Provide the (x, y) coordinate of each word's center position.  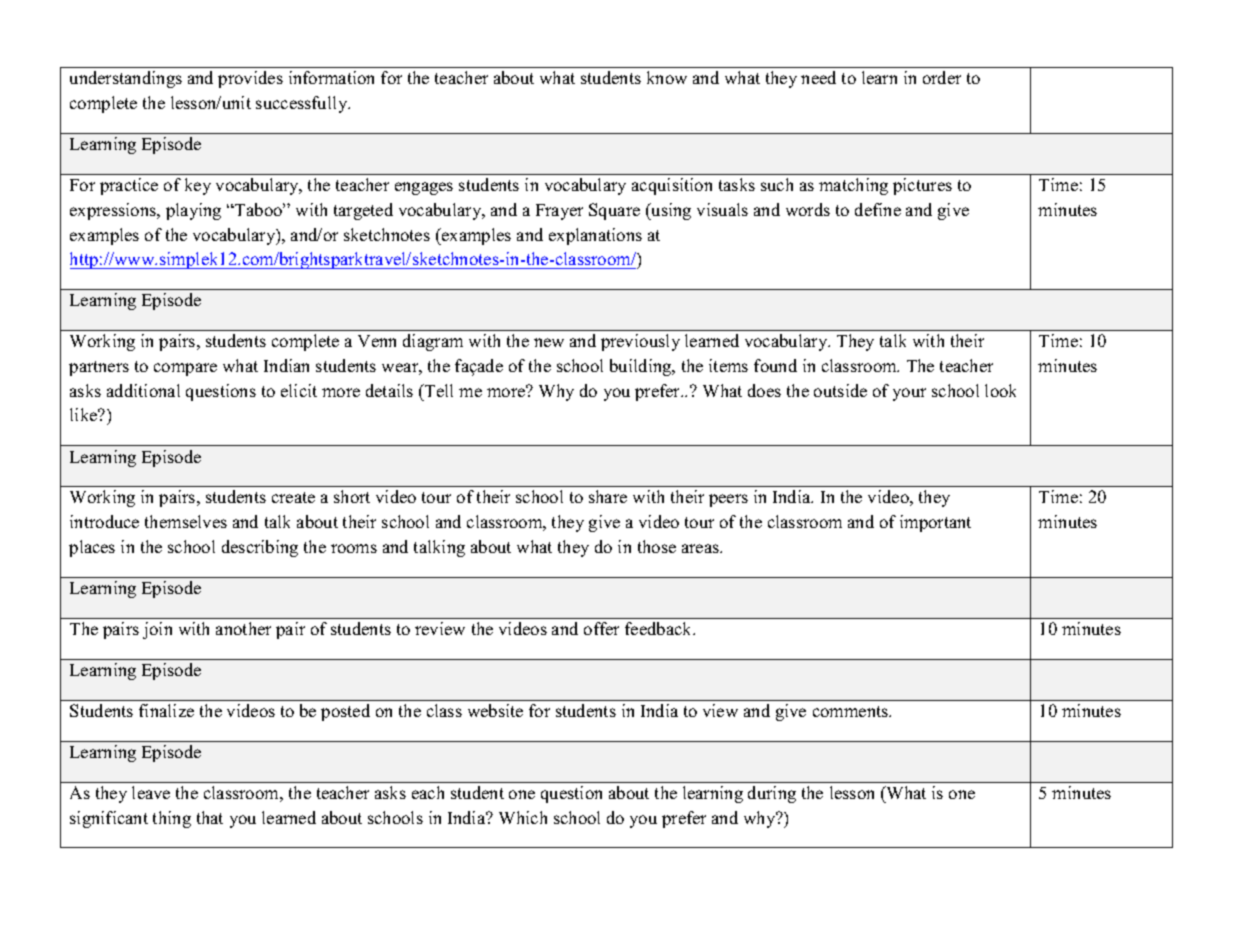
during (772, 794)
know (667, 77)
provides (250, 79)
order (942, 77)
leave (151, 792)
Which (523, 817)
